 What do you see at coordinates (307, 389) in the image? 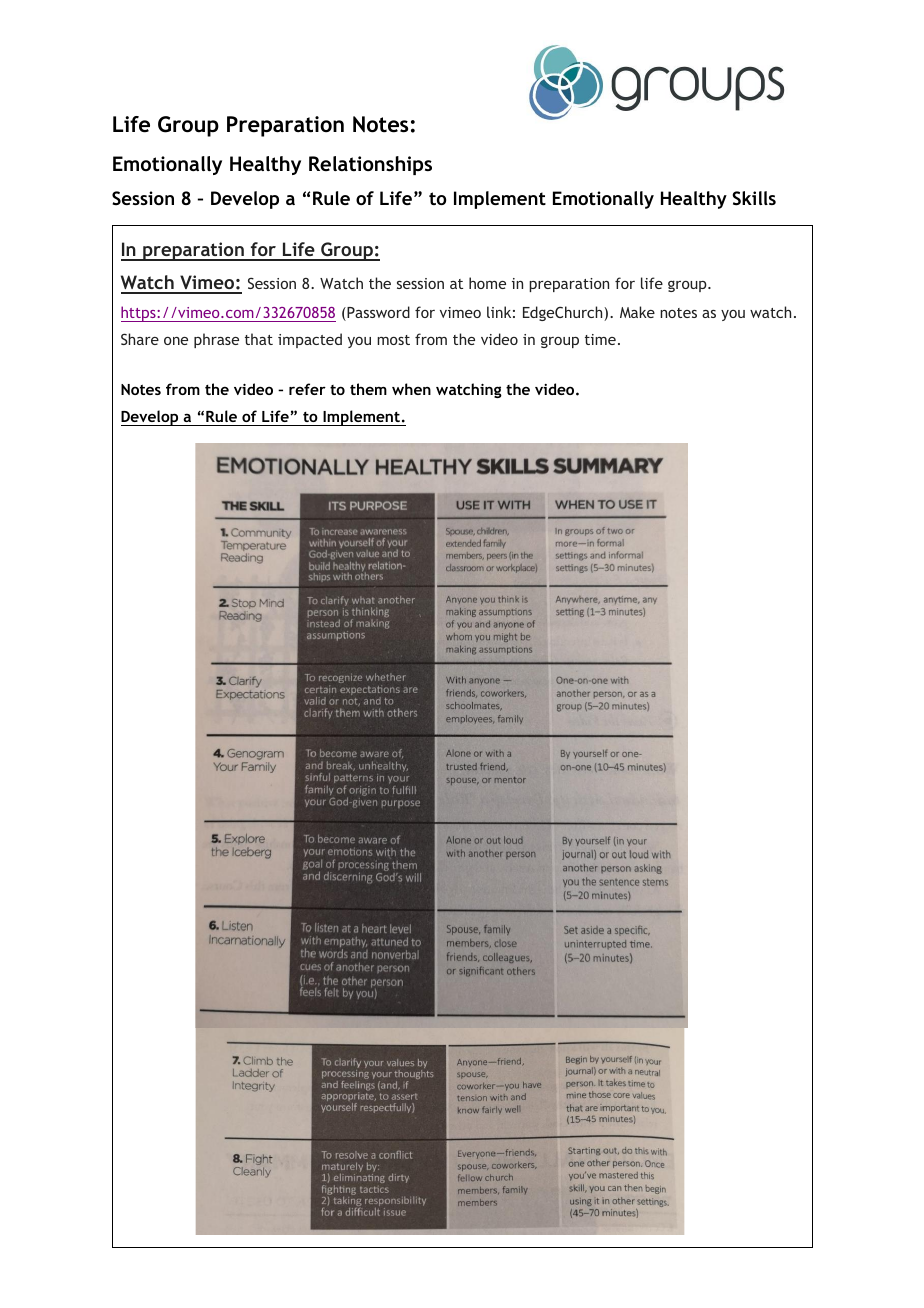
I see `refer` at bounding box center [307, 389].
